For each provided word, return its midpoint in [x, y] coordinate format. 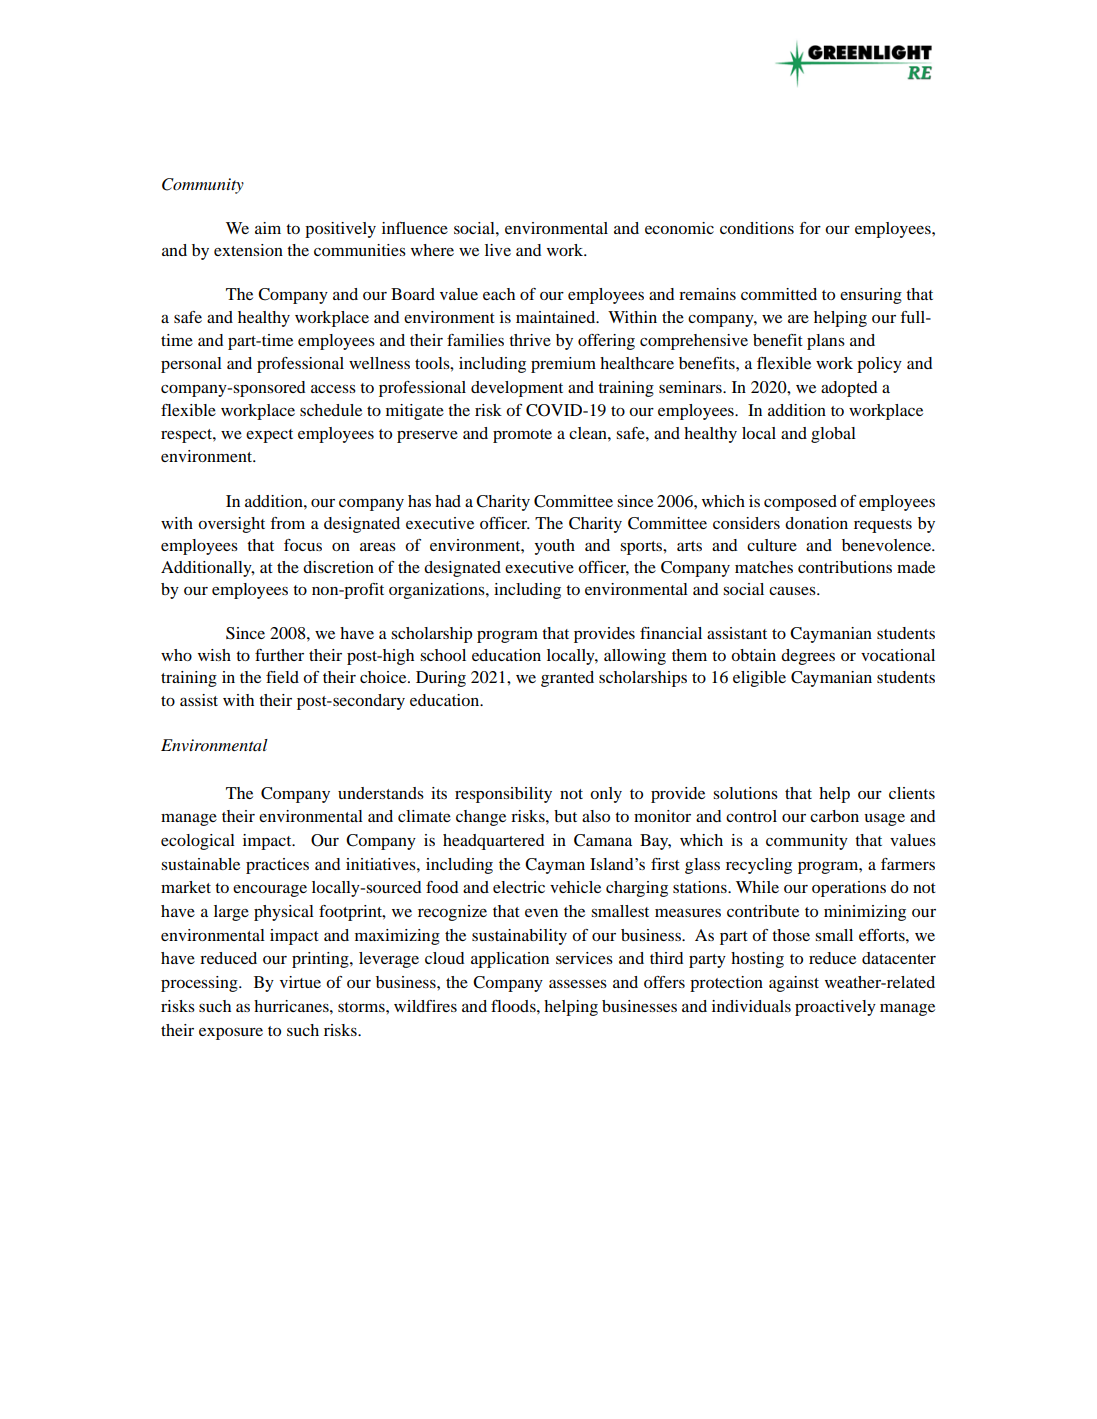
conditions [757, 228]
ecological [198, 842]
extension [248, 250]
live [498, 250]
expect [269, 436]
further [279, 655]
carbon [834, 816]
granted [567, 679]
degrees [808, 657]
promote [522, 436]
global [833, 435]
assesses [578, 983]
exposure [231, 1034]
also [596, 816]
